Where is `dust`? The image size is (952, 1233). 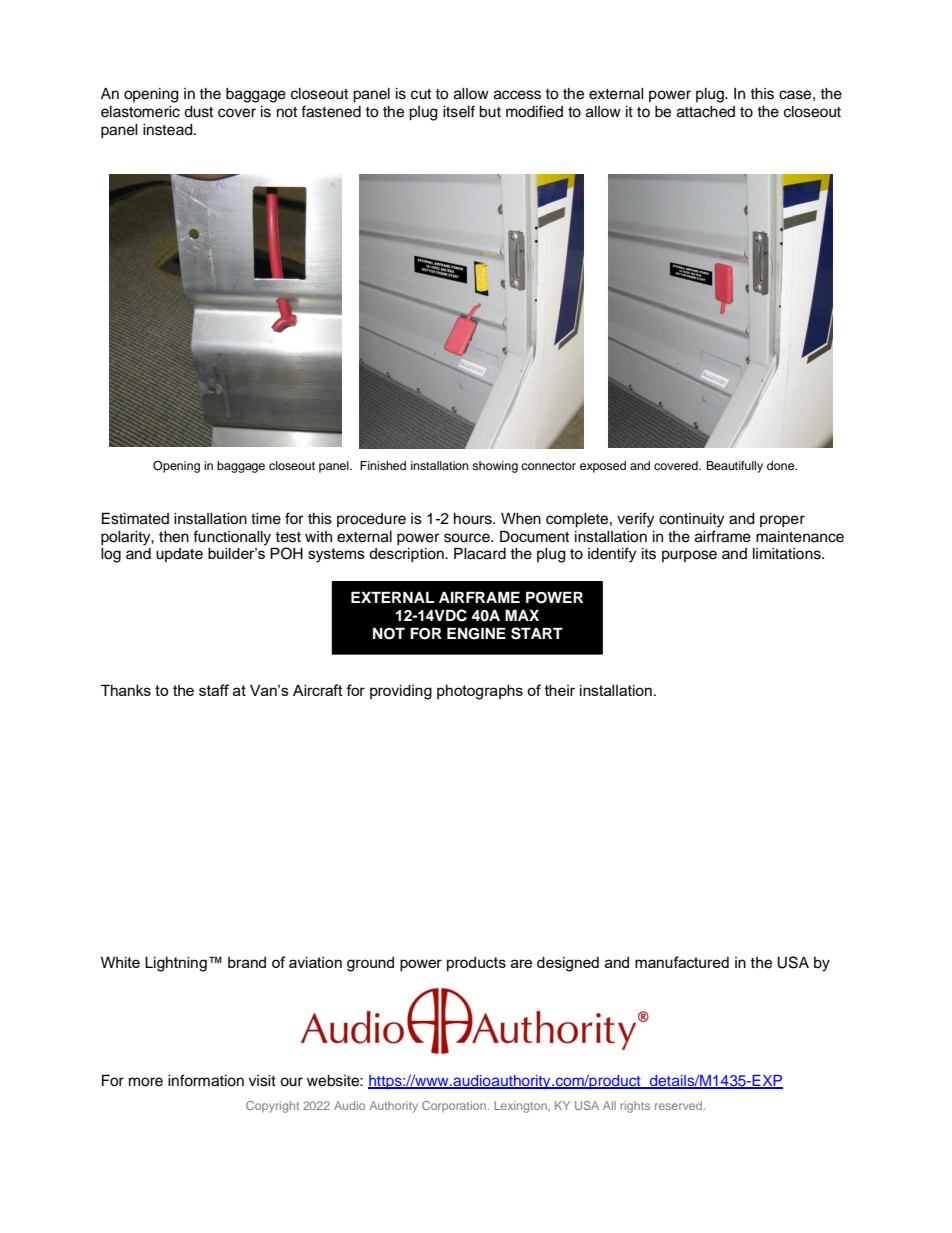 dust is located at coordinates (198, 112).
